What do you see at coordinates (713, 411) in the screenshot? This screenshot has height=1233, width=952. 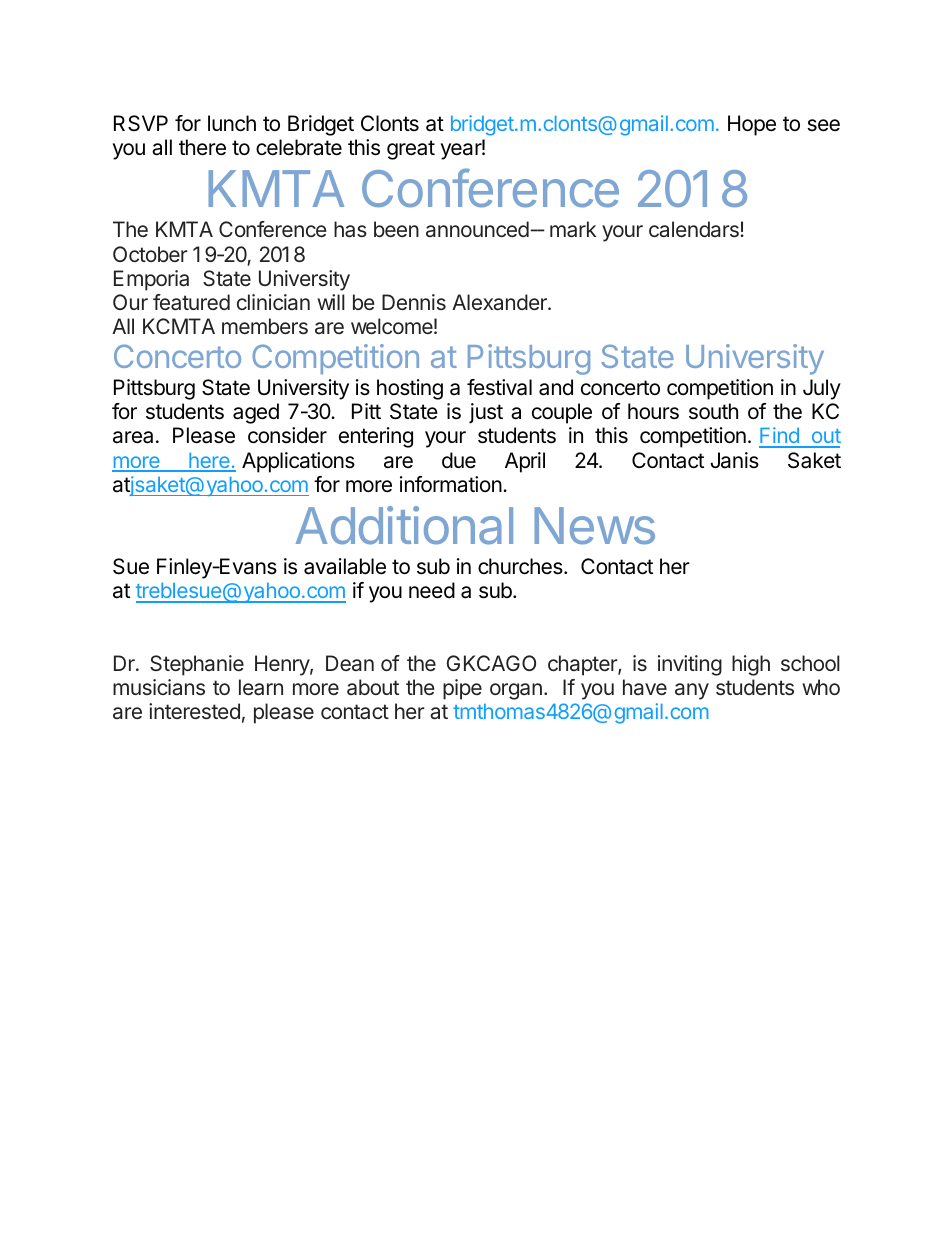 I see `south` at bounding box center [713, 411].
